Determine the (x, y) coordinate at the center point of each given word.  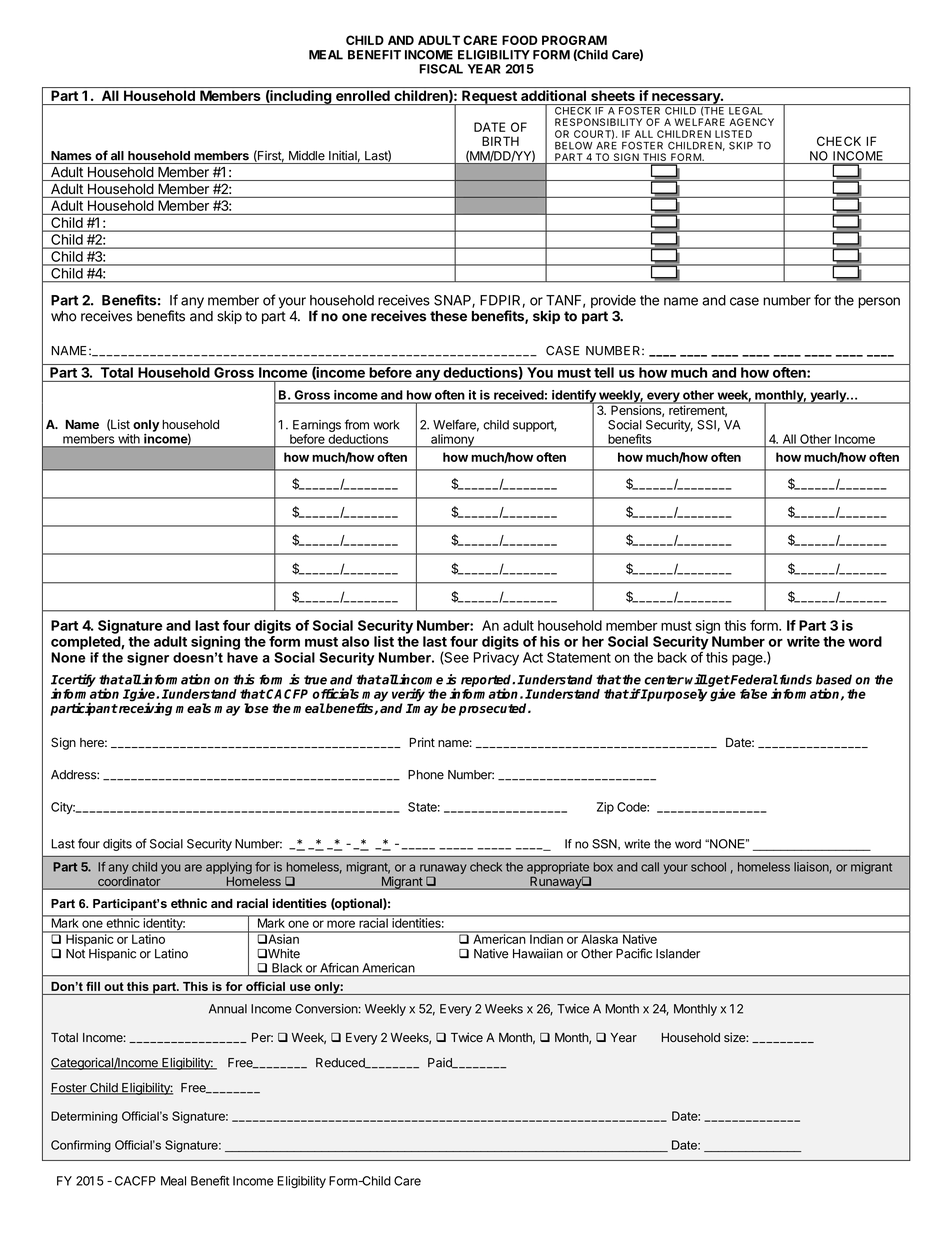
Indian (546, 938)
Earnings (317, 426)
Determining (84, 1117)
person (879, 302)
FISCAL (441, 69)
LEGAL (746, 109)
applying (229, 868)
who (64, 316)
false (753, 694)
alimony (452, 441)
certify (76, 680)
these (448, 316)
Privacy (496, 659)
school (708, 867)
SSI (706, 425)
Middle (307, 156)
